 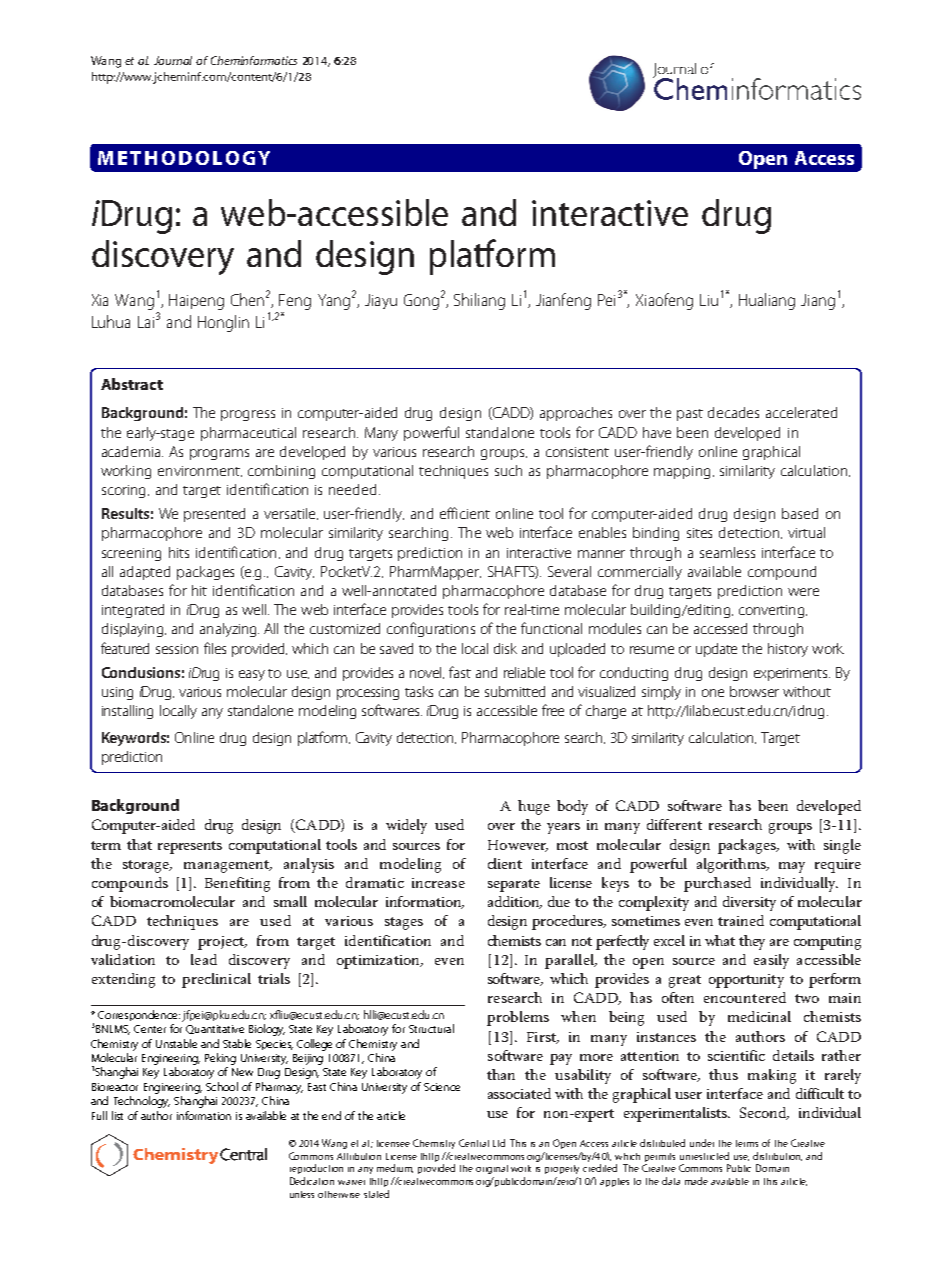 What do you see at coordinates (749, 903) in the page?
I see `diversity` at bounding box center [749, 903].
